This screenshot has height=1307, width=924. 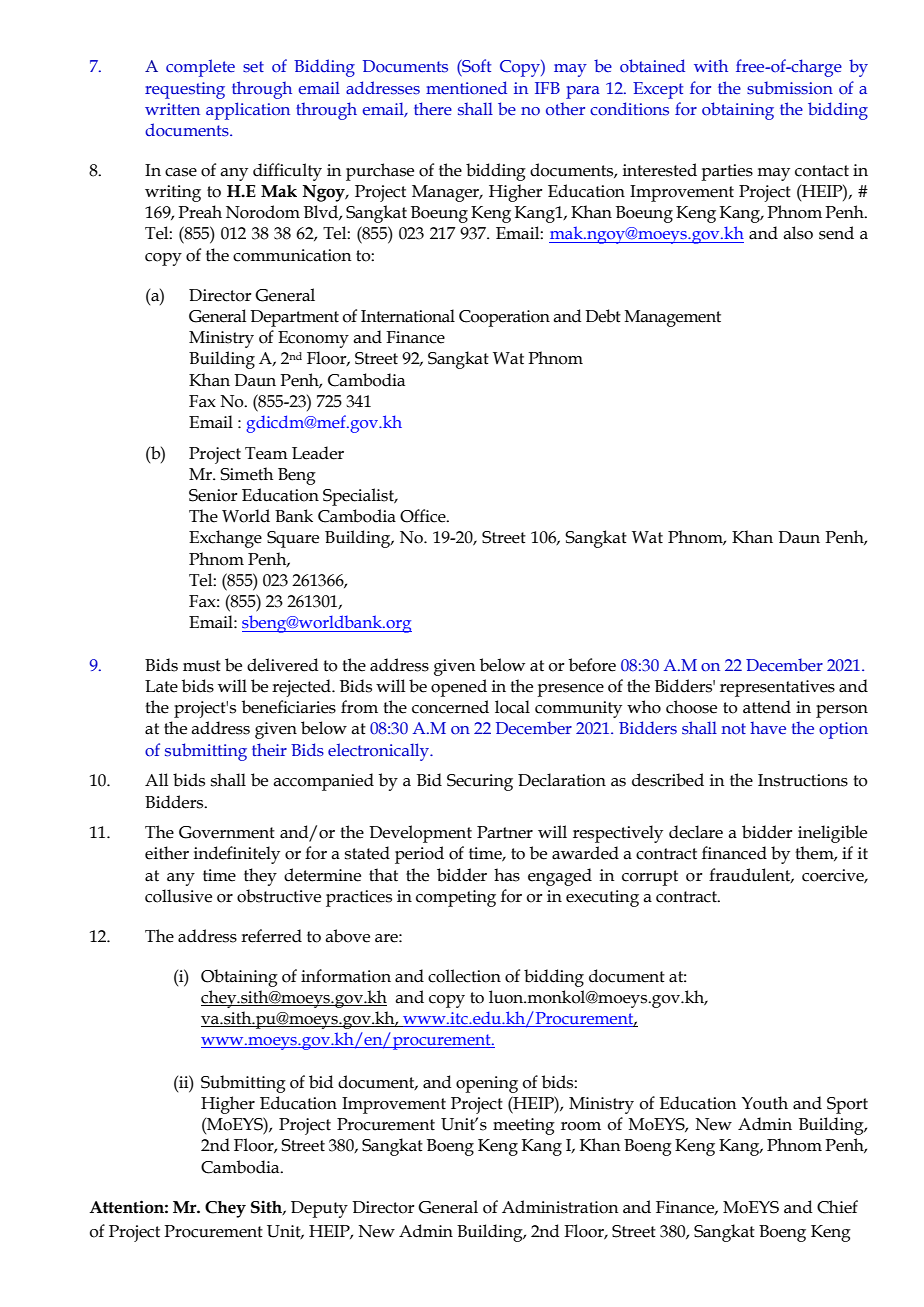 What do you see at coordinates (456, 898) in the screenshot?
I see `competing` at bounding box center [456, 898].
